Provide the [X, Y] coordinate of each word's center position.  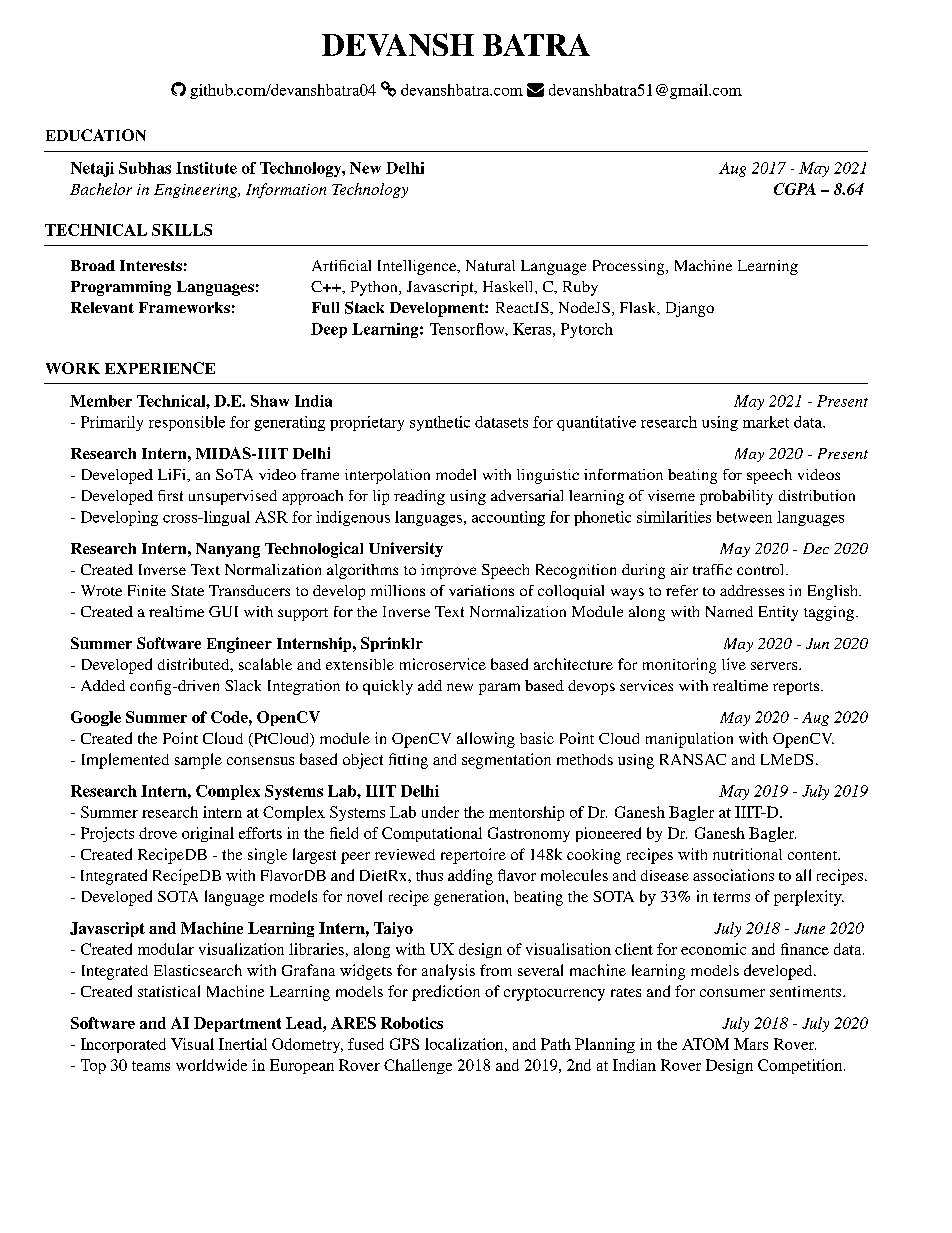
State [187, 590]
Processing [630, 267]
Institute [206, 168]
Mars [751, 1044]
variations [481, 590]
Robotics [412, 1023]
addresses [752, 590]
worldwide [211, 1065]
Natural [490, 265]
